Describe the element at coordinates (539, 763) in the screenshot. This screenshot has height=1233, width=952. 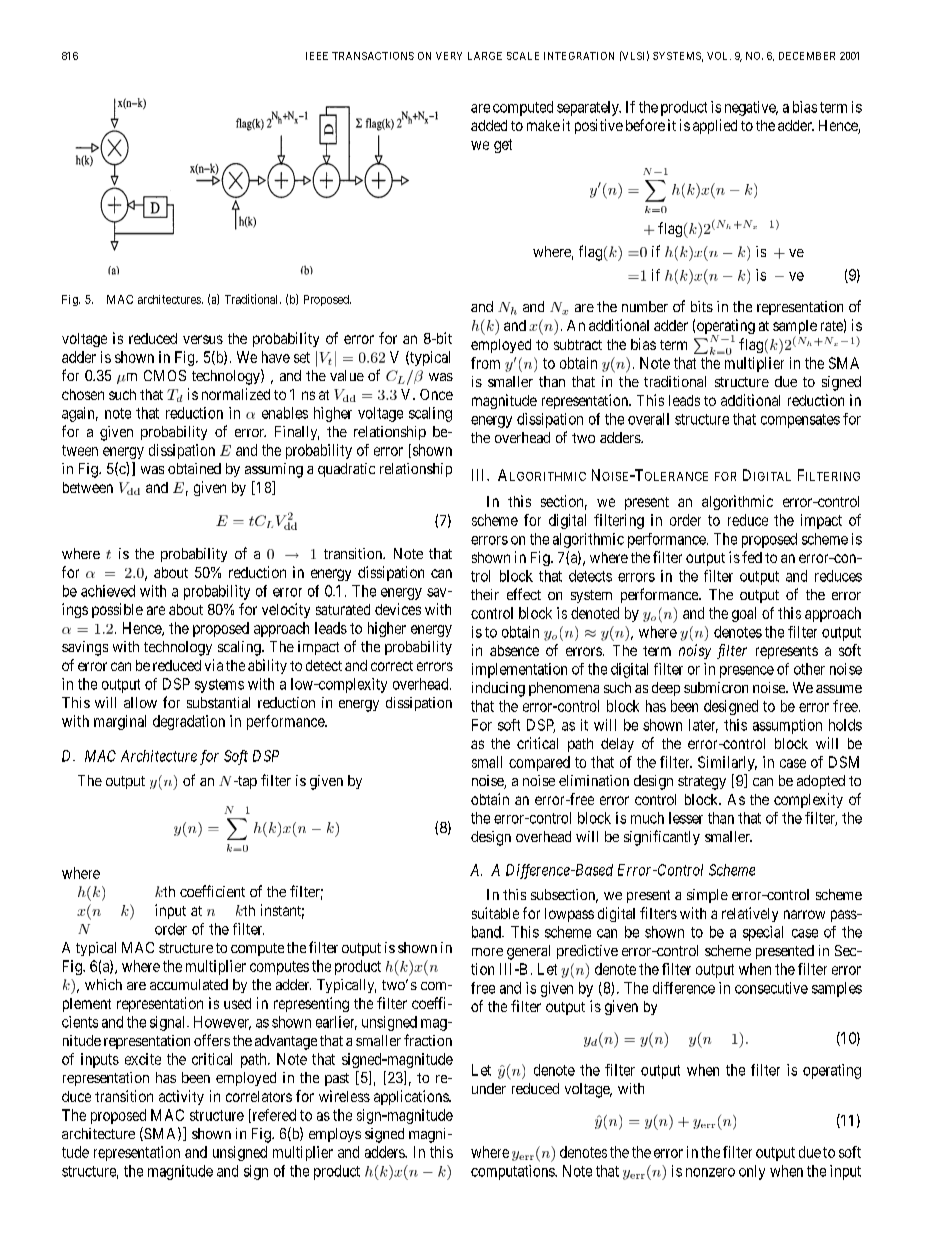
I see `compared` at that location.
